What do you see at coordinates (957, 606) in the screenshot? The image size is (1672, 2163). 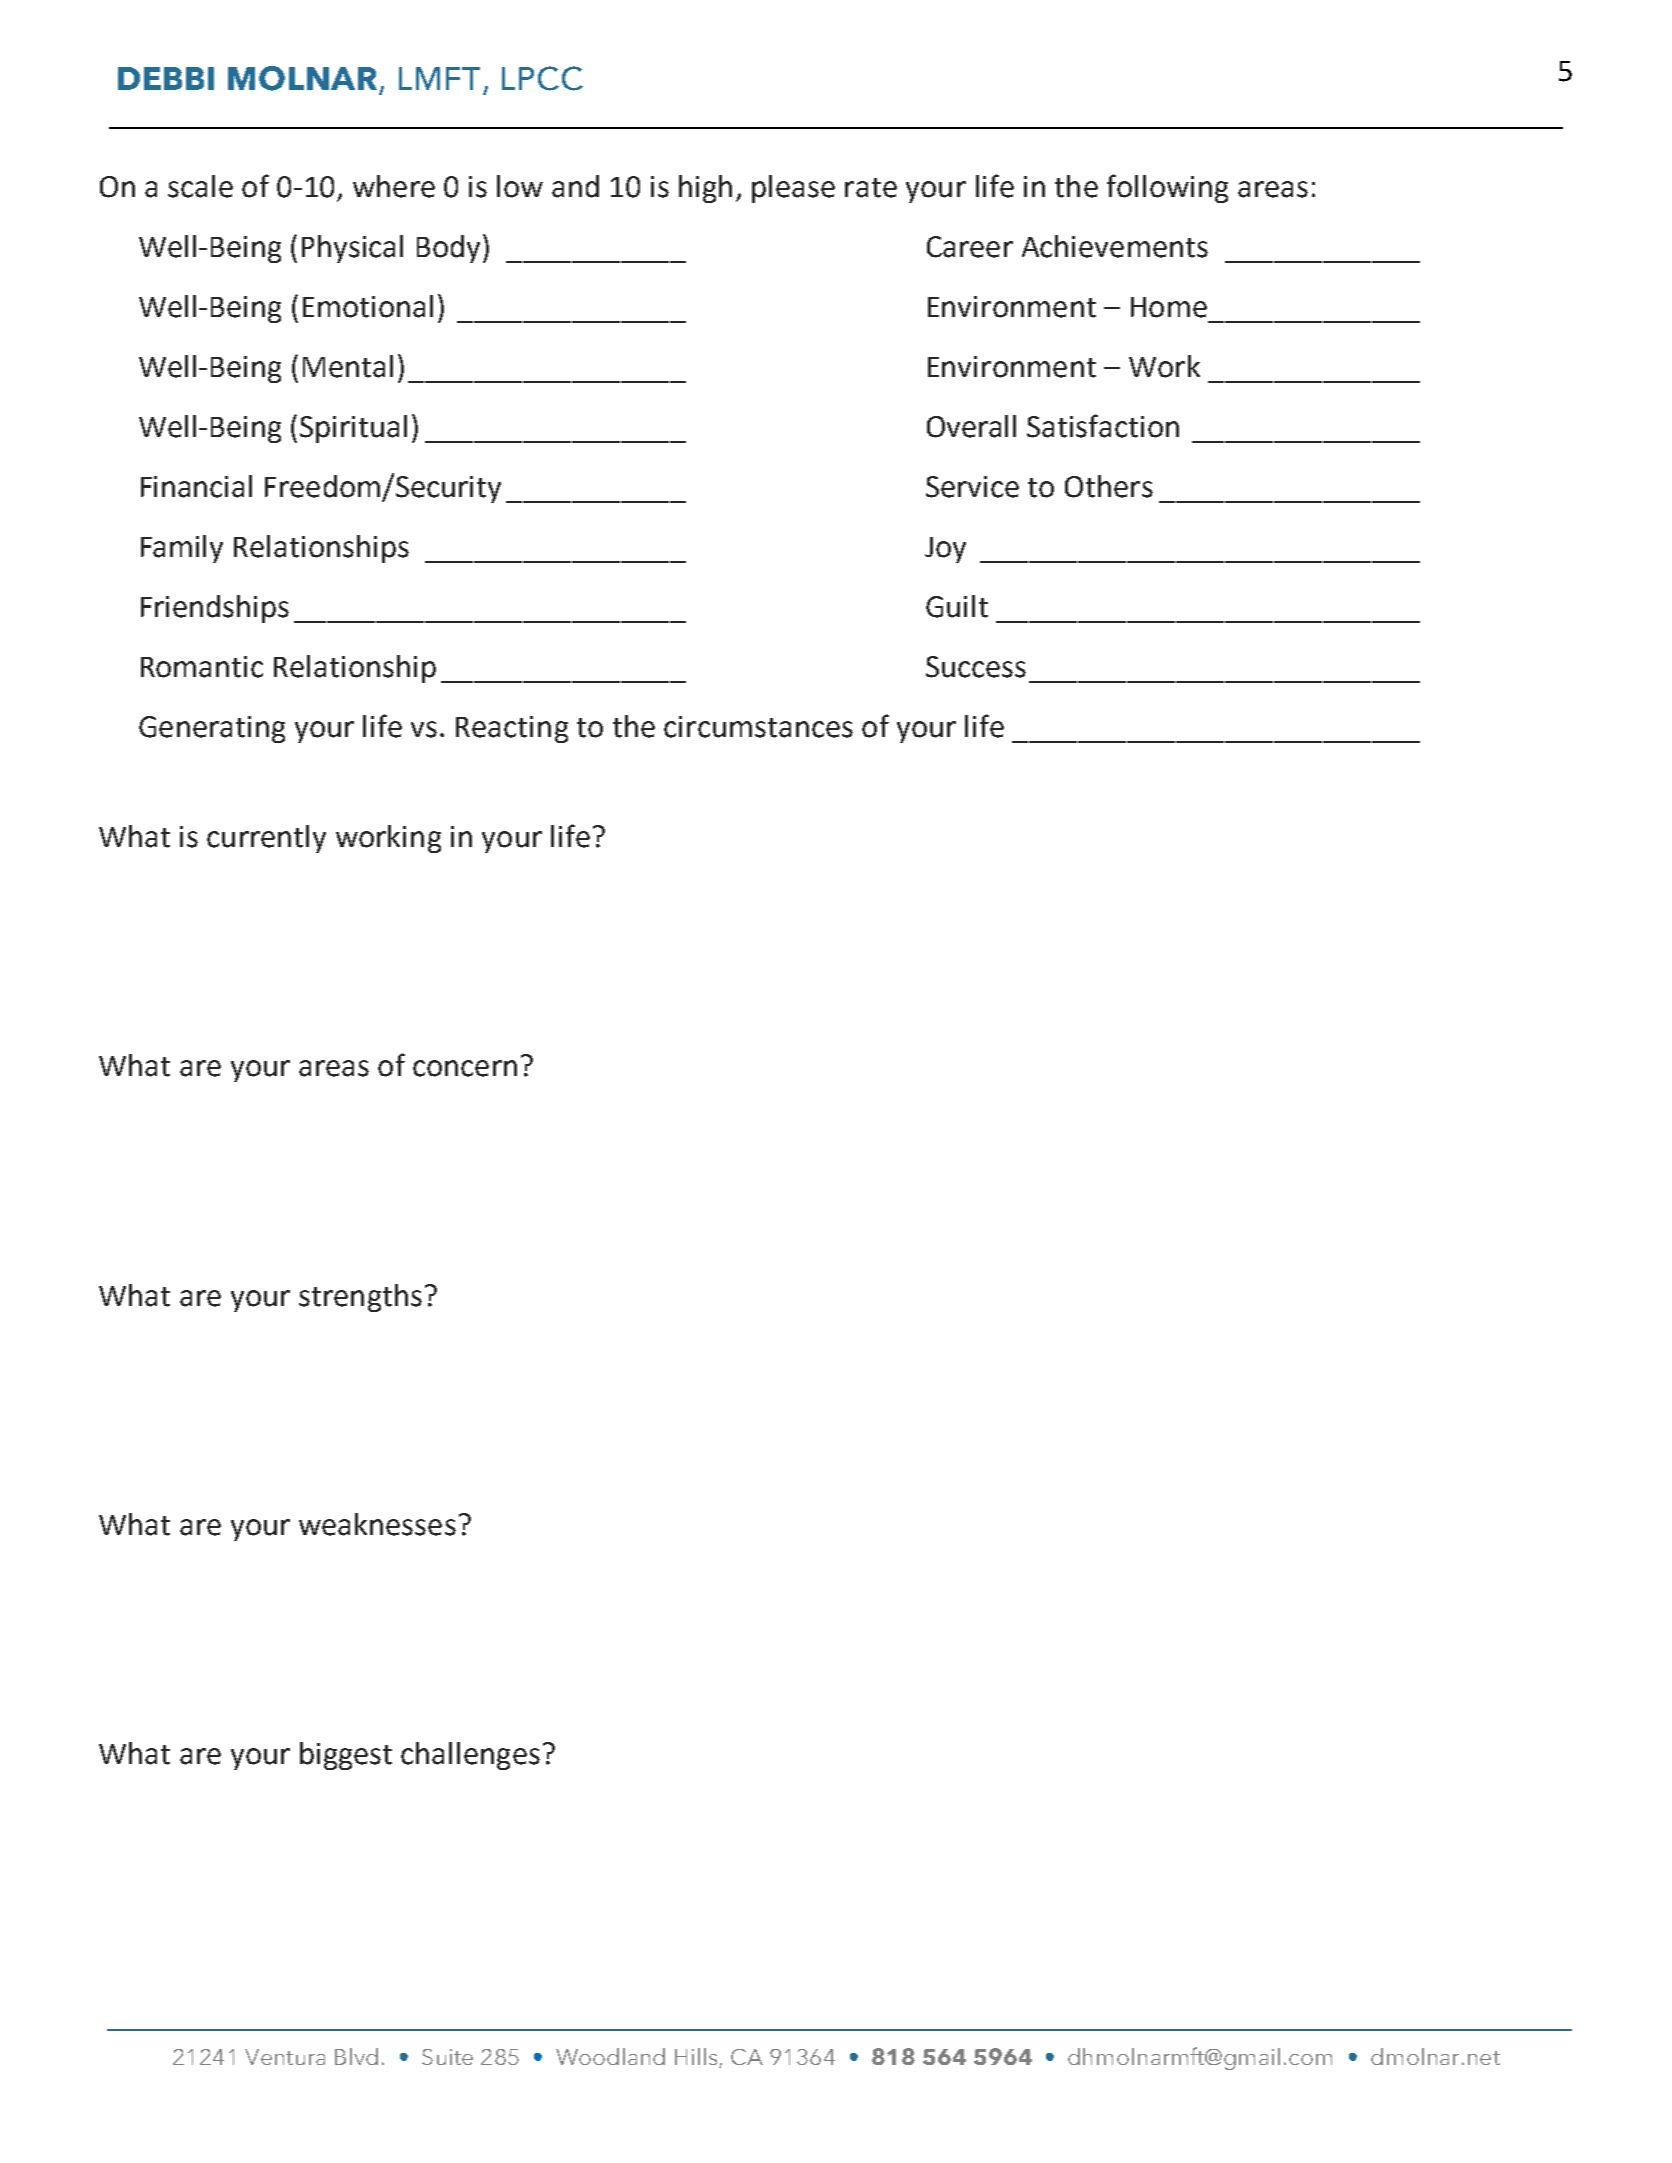 I see `Guilt` at bounding box center [957, 606].
